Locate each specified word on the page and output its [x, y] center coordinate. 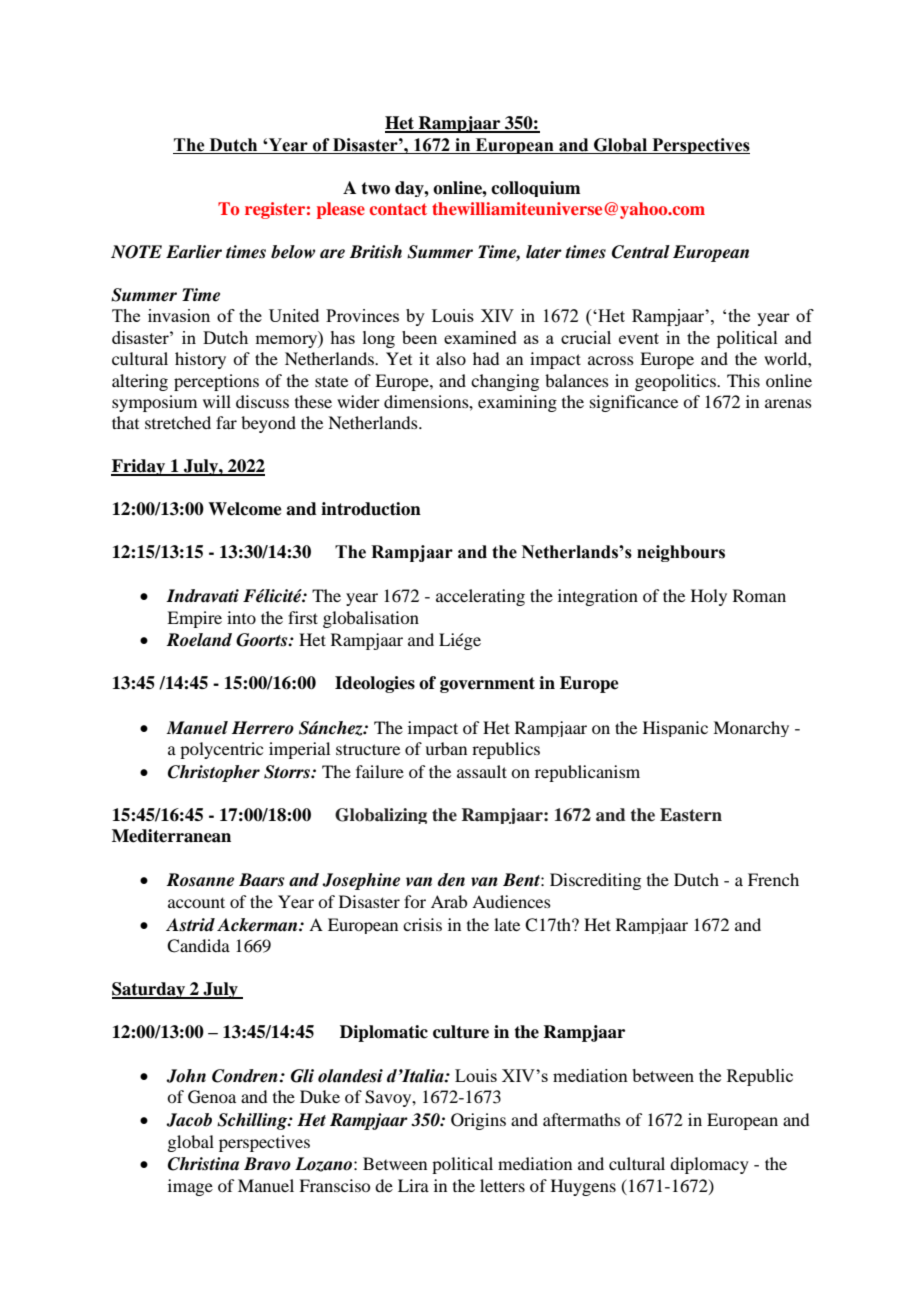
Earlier [194, 252]
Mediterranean [171, 836]
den [451, 880]
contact [398, 209]
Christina [203, 1164]
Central [641, 252]
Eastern [691, 815]
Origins [478, 1121]
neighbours [681, 553]
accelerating [480, 597]
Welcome [245, 509]
